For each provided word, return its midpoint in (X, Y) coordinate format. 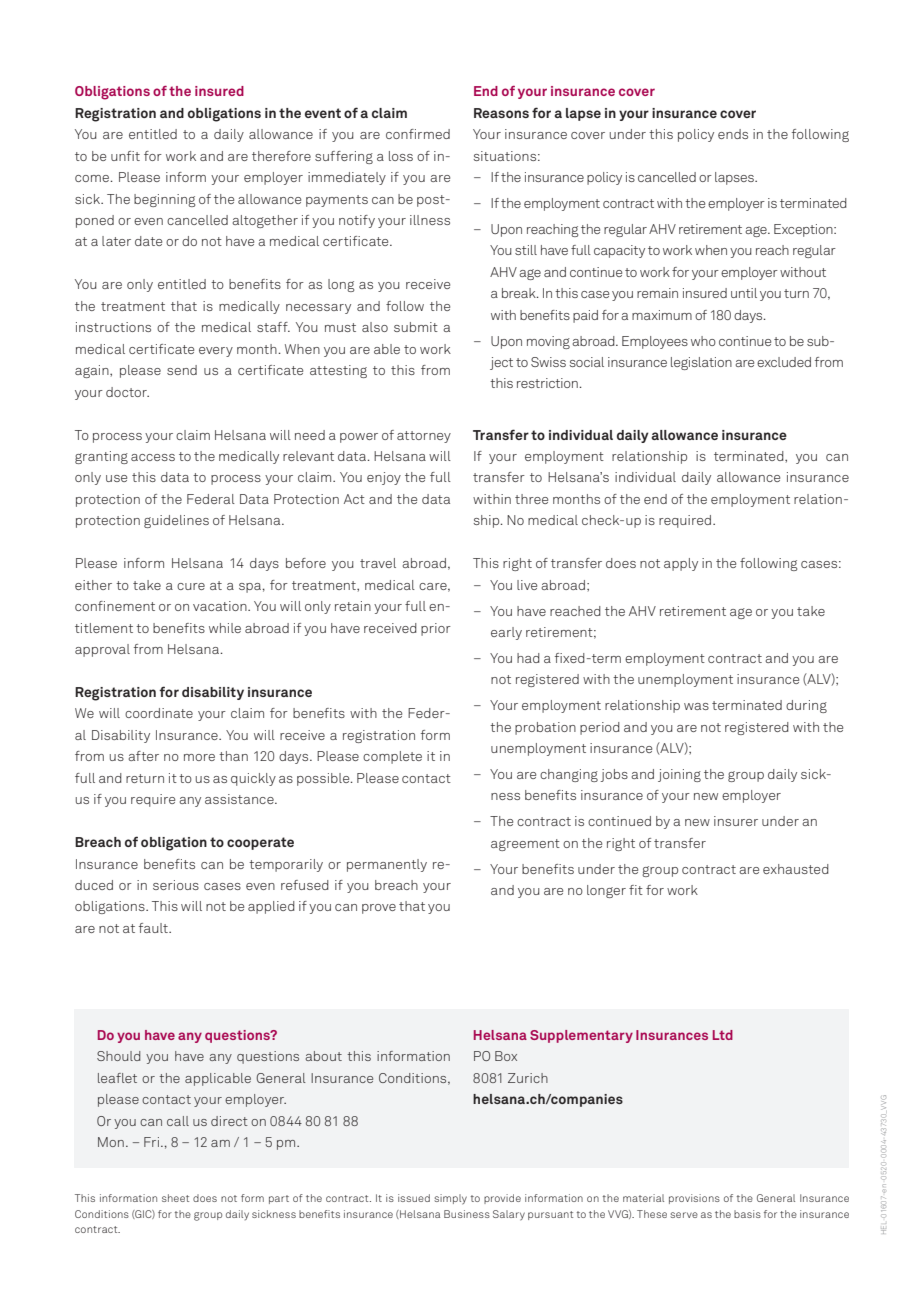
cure (191, 586)
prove (379, 909)
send (182, 370)
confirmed (418, 134)
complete (392, 757)
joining (679, 775)
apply (681, 564)
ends (733, 134)
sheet (175, 1198)
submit (416, 327)
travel (378, 563)
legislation (701, 363)
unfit (125, 156)
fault (154, 928)
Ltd (723, 1035)
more (199, 757)
